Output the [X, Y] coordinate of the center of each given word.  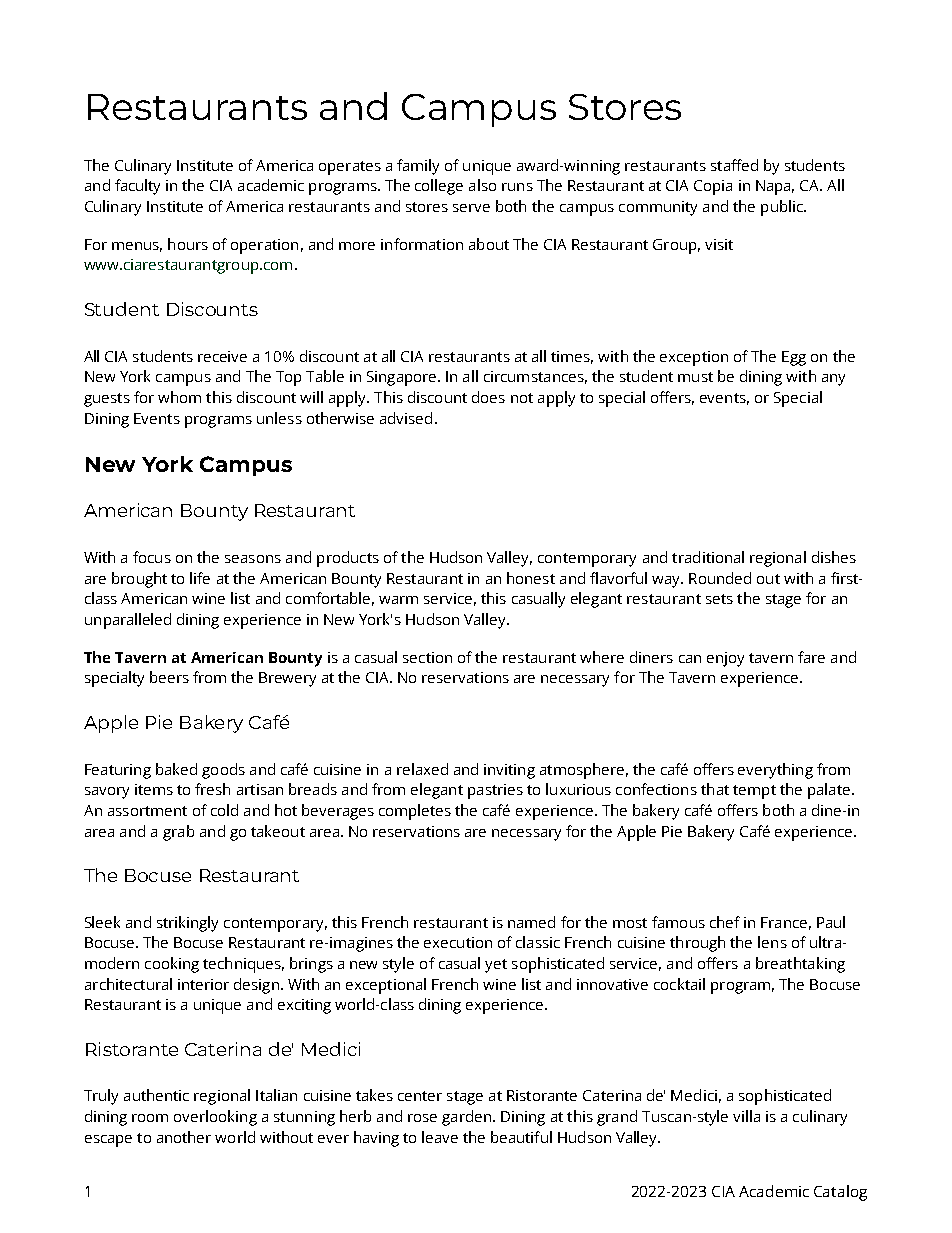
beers [169, 677]
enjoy [725, 659]
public [783, 208]
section [427, 657]
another [184, 1137]
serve [471, 208]
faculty [137, 187]
